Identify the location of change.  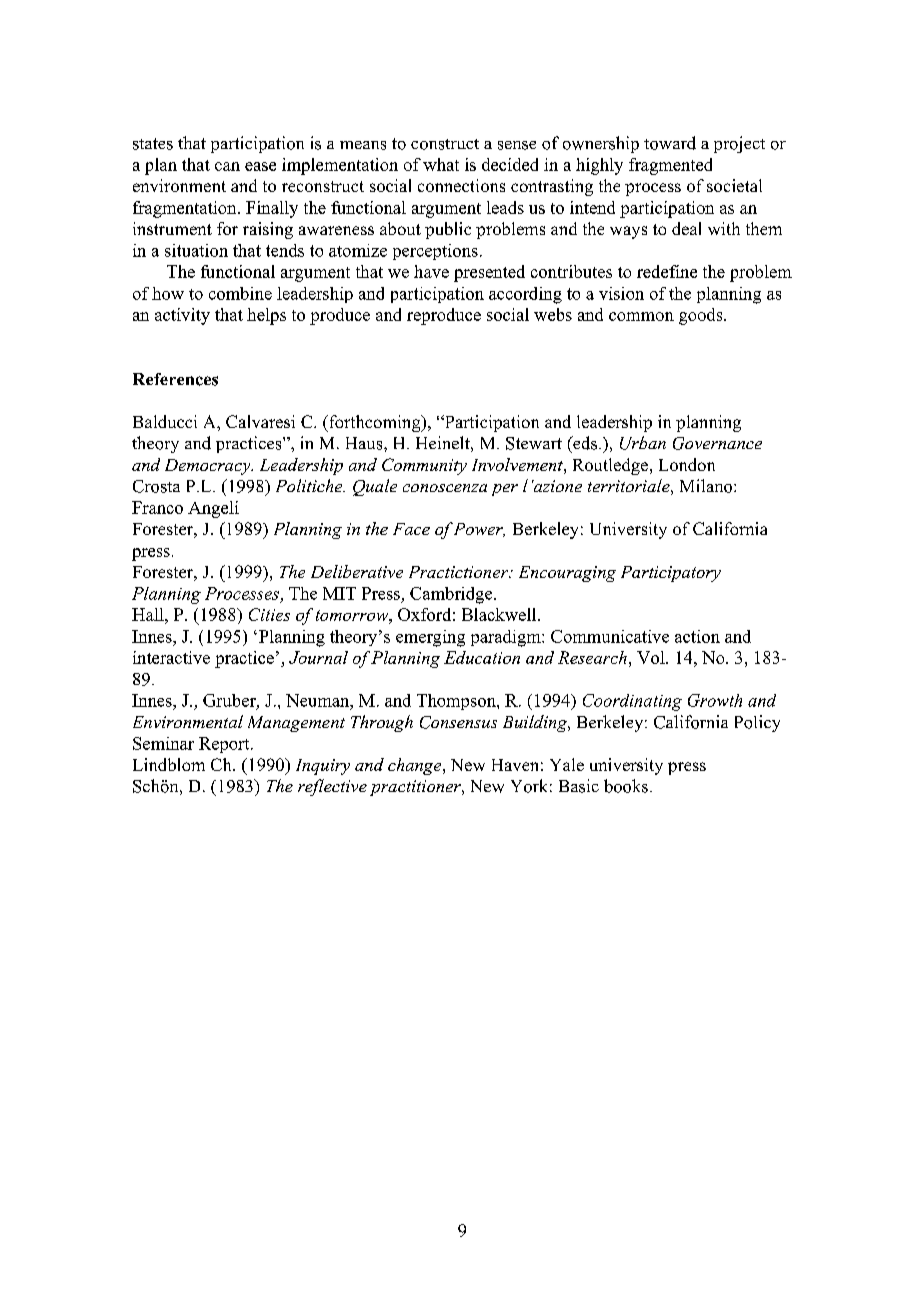
(416, 766).
